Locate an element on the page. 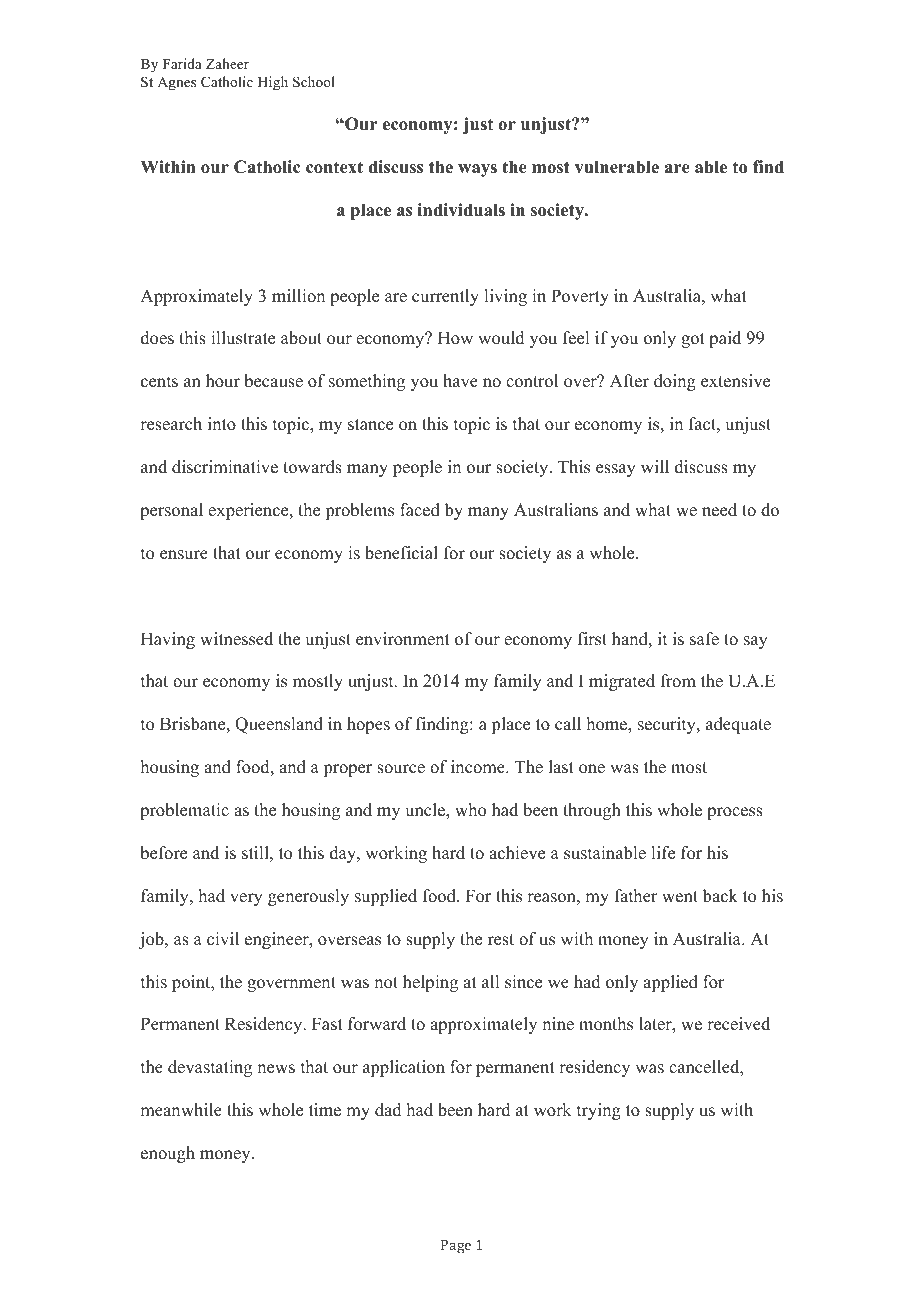  witnessed is located at coordinates (236, 639).
